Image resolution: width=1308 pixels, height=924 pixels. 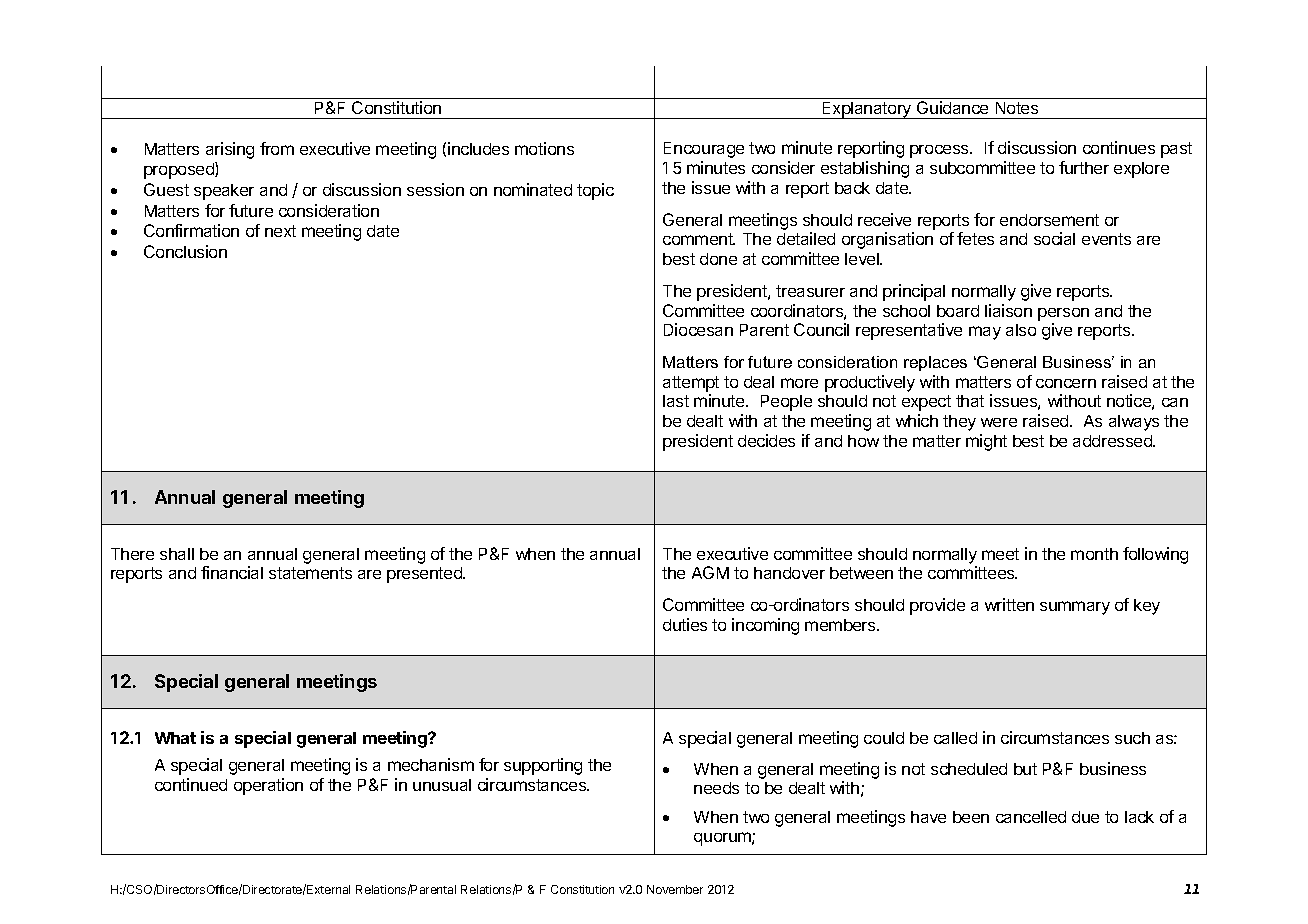 What do you see at coordinates (685, 624) in the image?
I see `duties` at bounding box center [685, 624].
